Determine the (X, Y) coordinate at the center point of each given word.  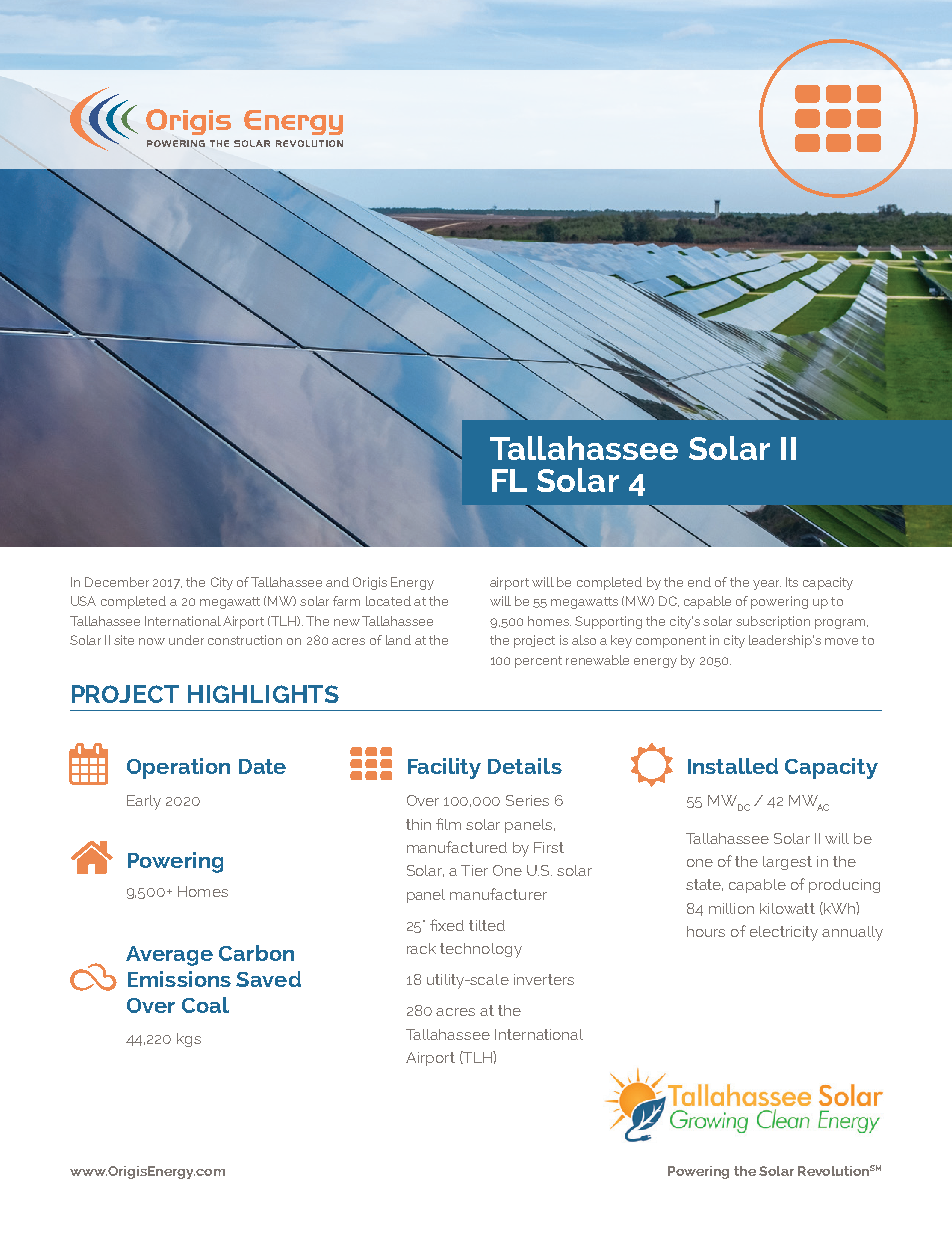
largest (787, 863)
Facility (444, 768)
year (767, 585)
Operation (178, 768)
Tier (474, 870)
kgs (189, 1040)
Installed (733, 766)
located (388, 601)
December (117, 582)
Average (169, 956)
